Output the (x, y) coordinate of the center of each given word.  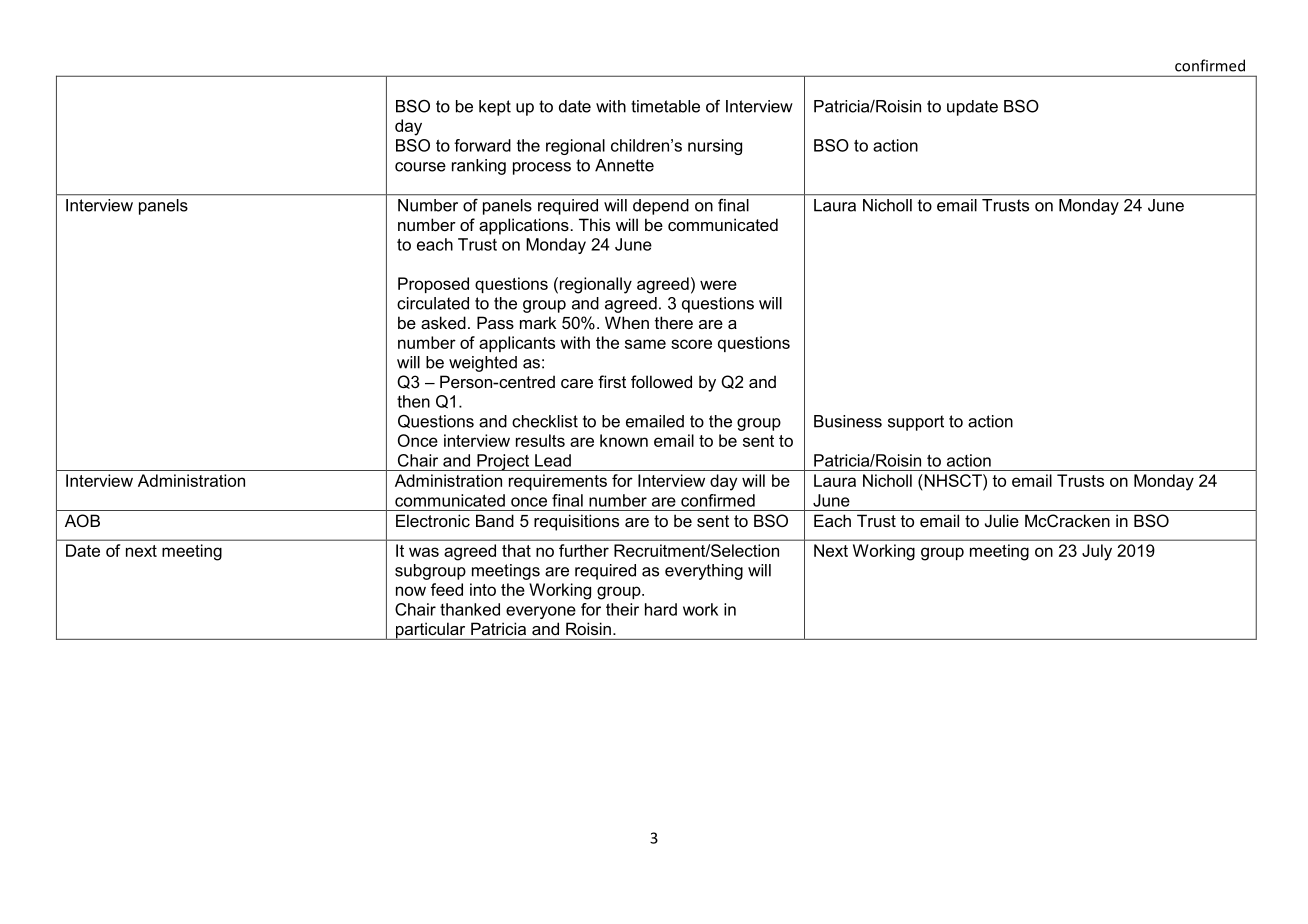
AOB (82, 520)
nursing (715, 147)
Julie (1002, 520)
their (622, 609)
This (594, 224)
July (1097, 552)
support (916, 423)
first (612, 381)
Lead (553, 460)
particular (430, 631)
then (413, 401)
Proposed (433, 285)
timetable (665, 106)
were (718, 285)
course (420, 167)
